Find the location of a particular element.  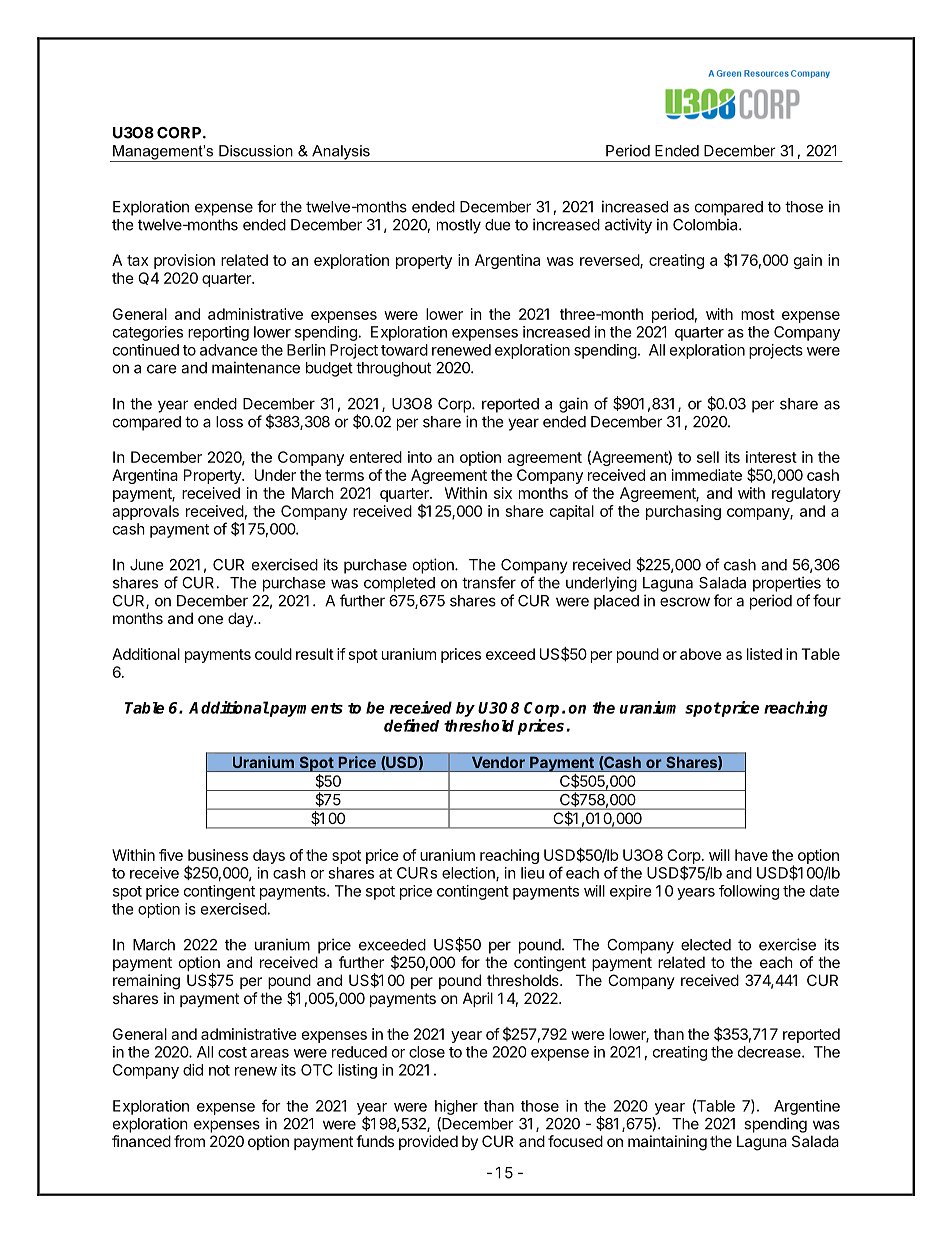

advance is located at coordinates (229, 350).
